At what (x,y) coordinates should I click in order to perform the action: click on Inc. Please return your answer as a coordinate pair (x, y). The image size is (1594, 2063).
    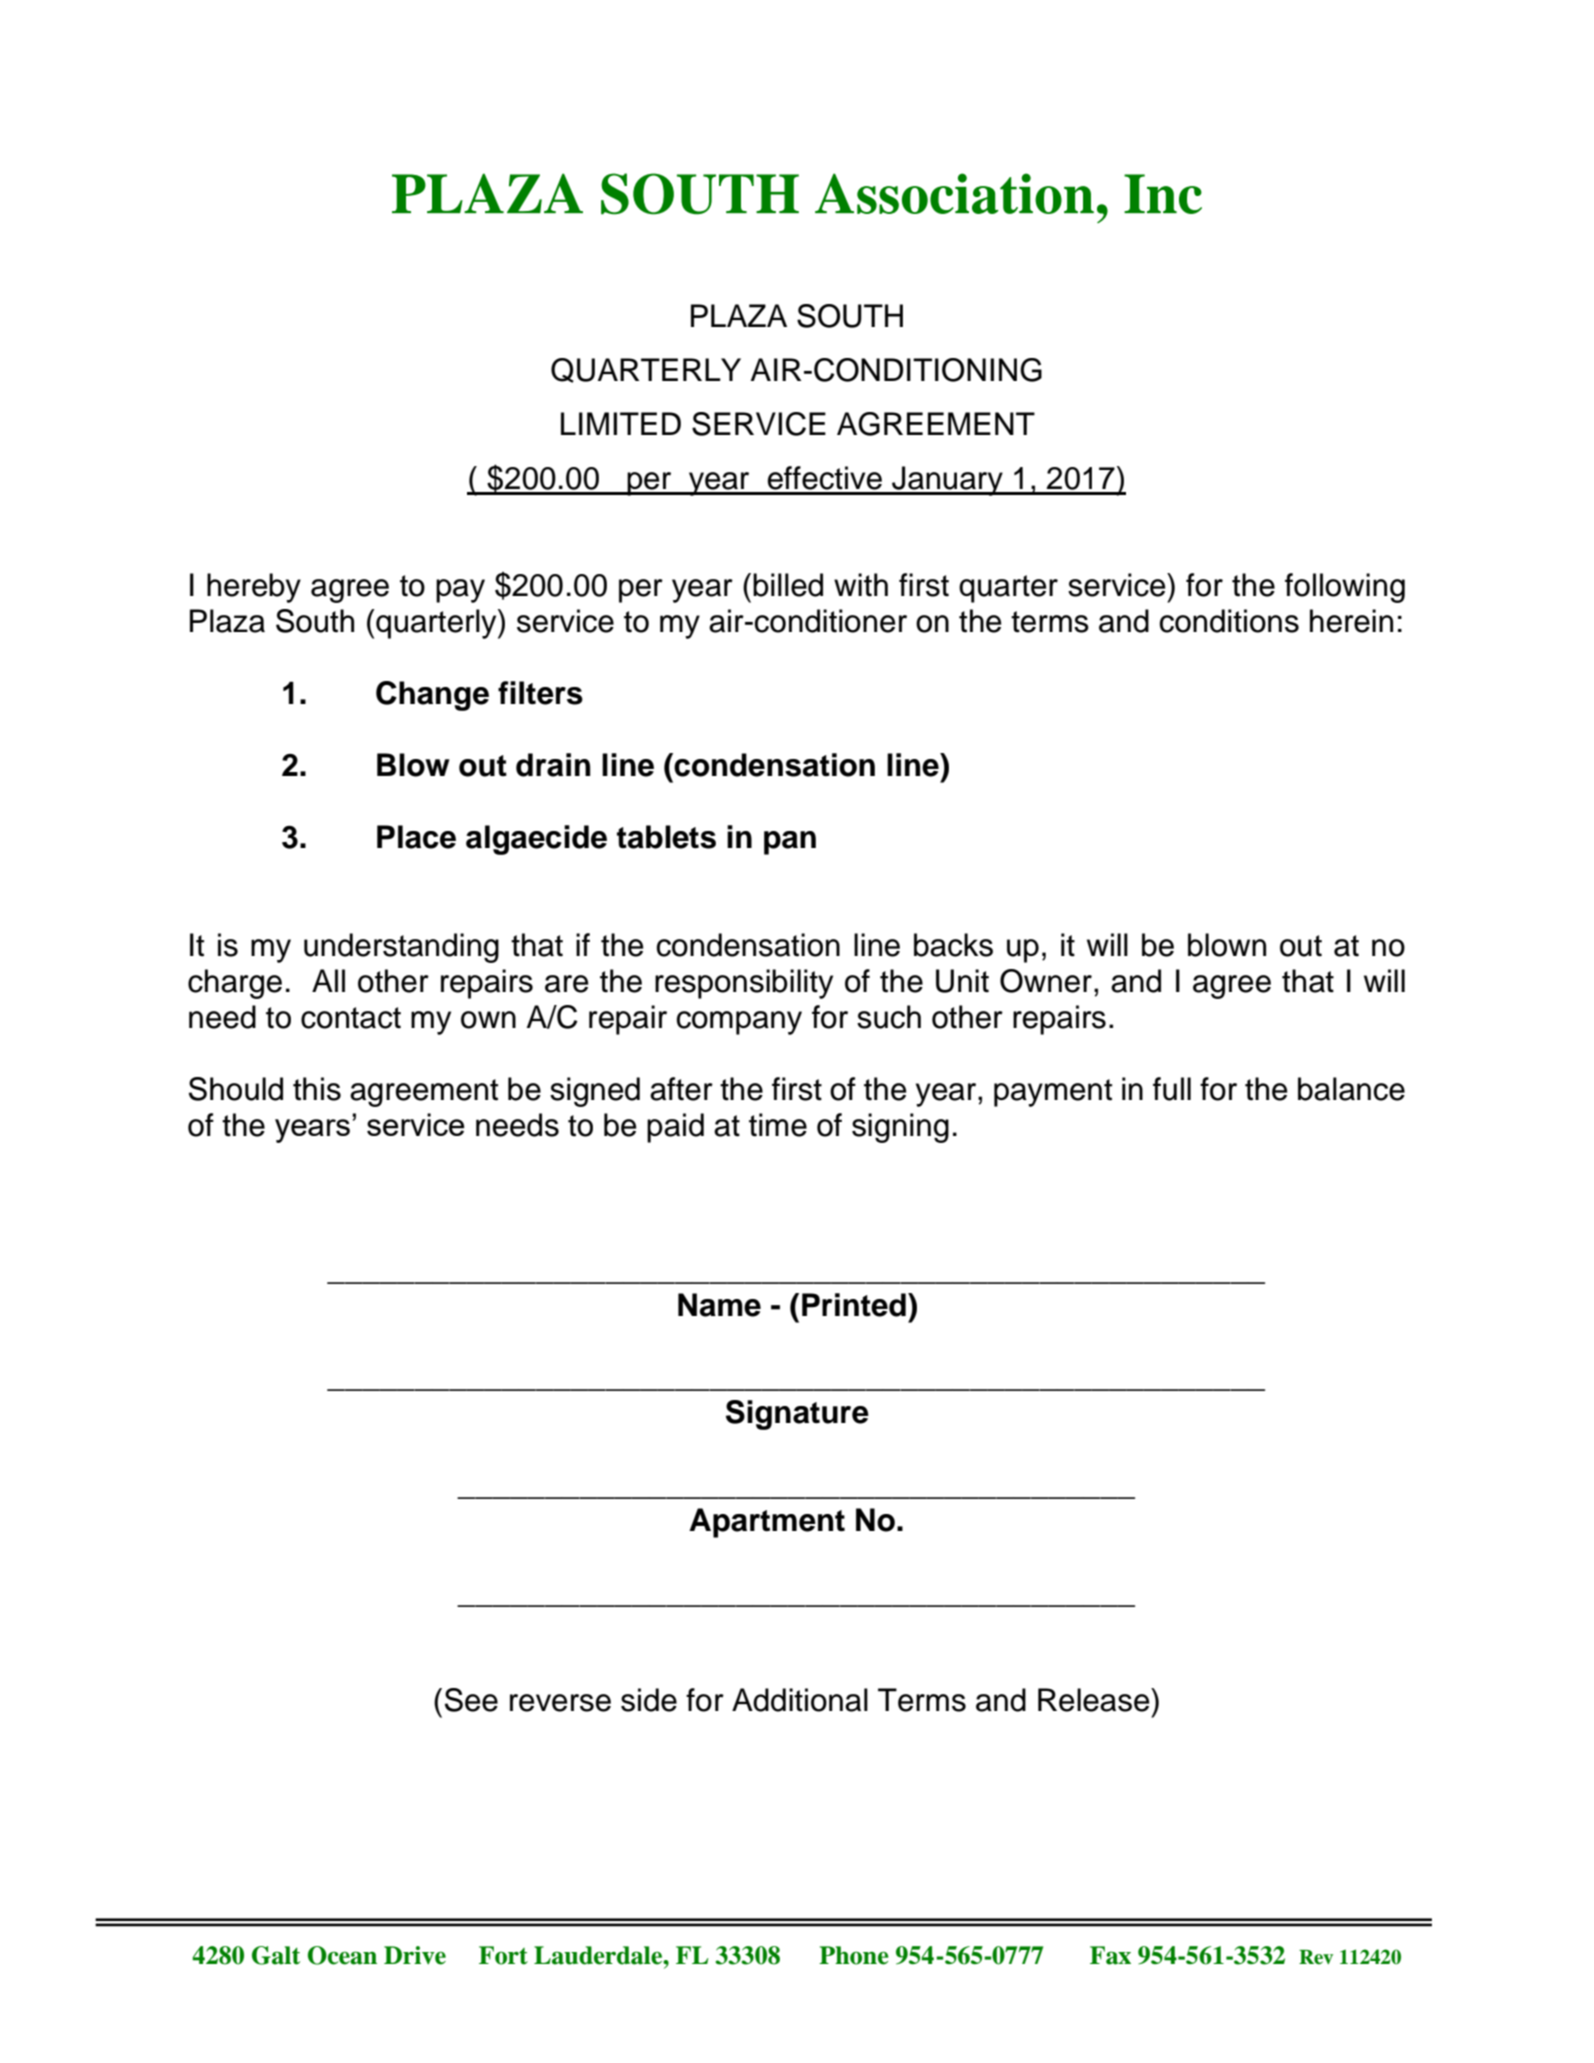
    Looking at the image, I should click on (1163, 194).
